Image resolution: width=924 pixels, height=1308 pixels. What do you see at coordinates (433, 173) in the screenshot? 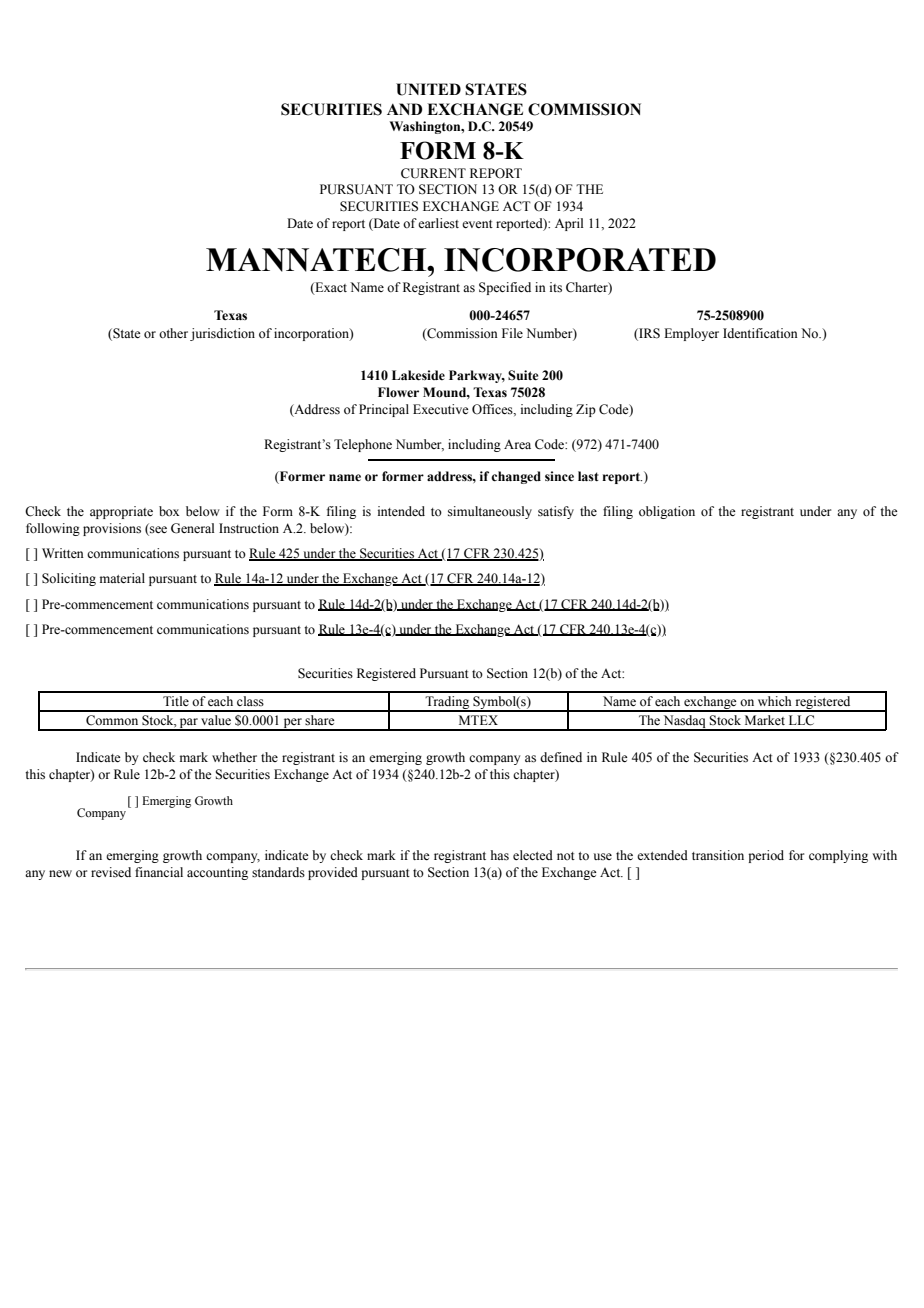
I see `CURRENT` at bounding box center [433, 173].
